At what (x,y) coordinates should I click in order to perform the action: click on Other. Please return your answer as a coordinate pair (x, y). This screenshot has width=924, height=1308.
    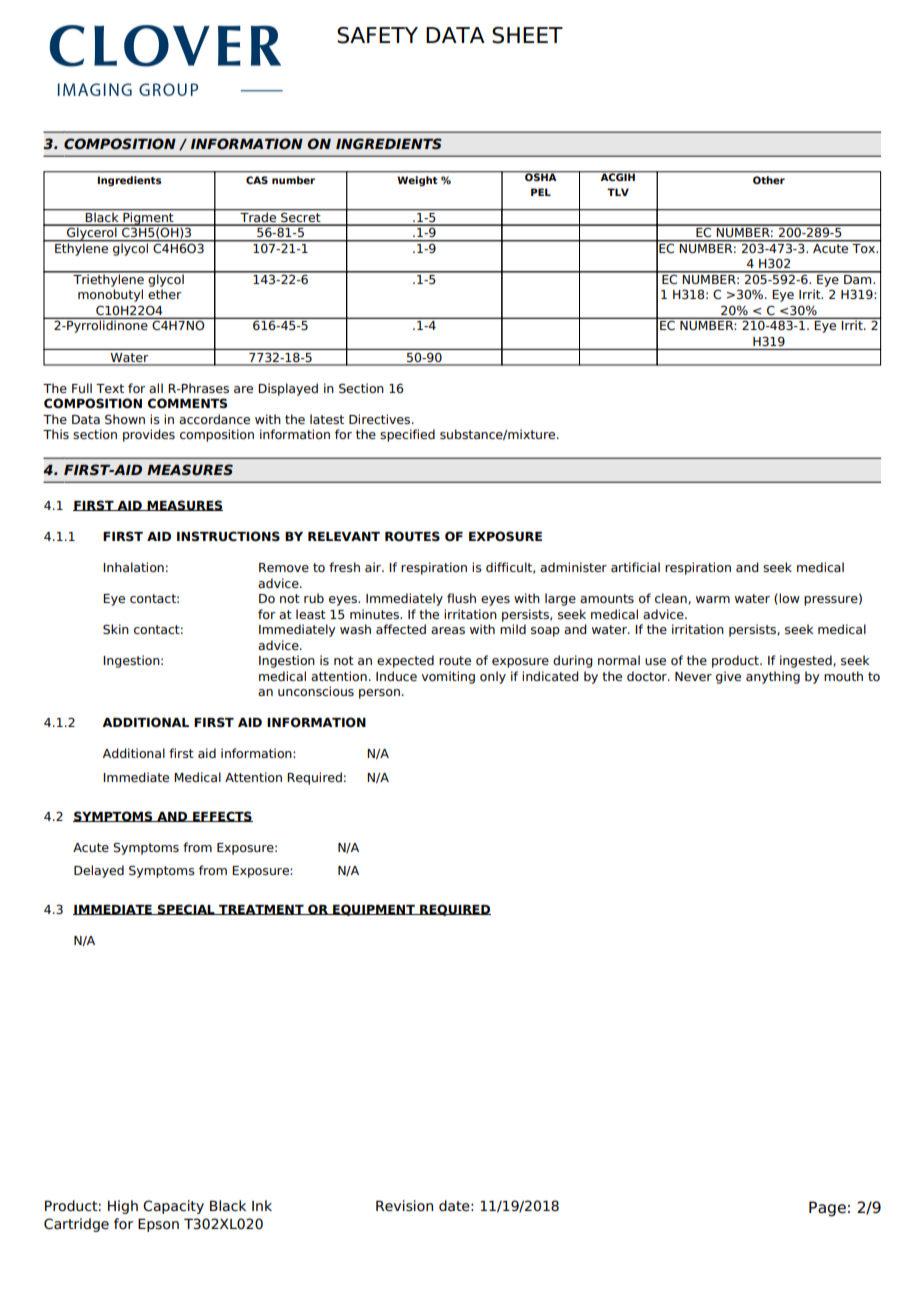
    Looking at the image, I should click on (769, 180).
